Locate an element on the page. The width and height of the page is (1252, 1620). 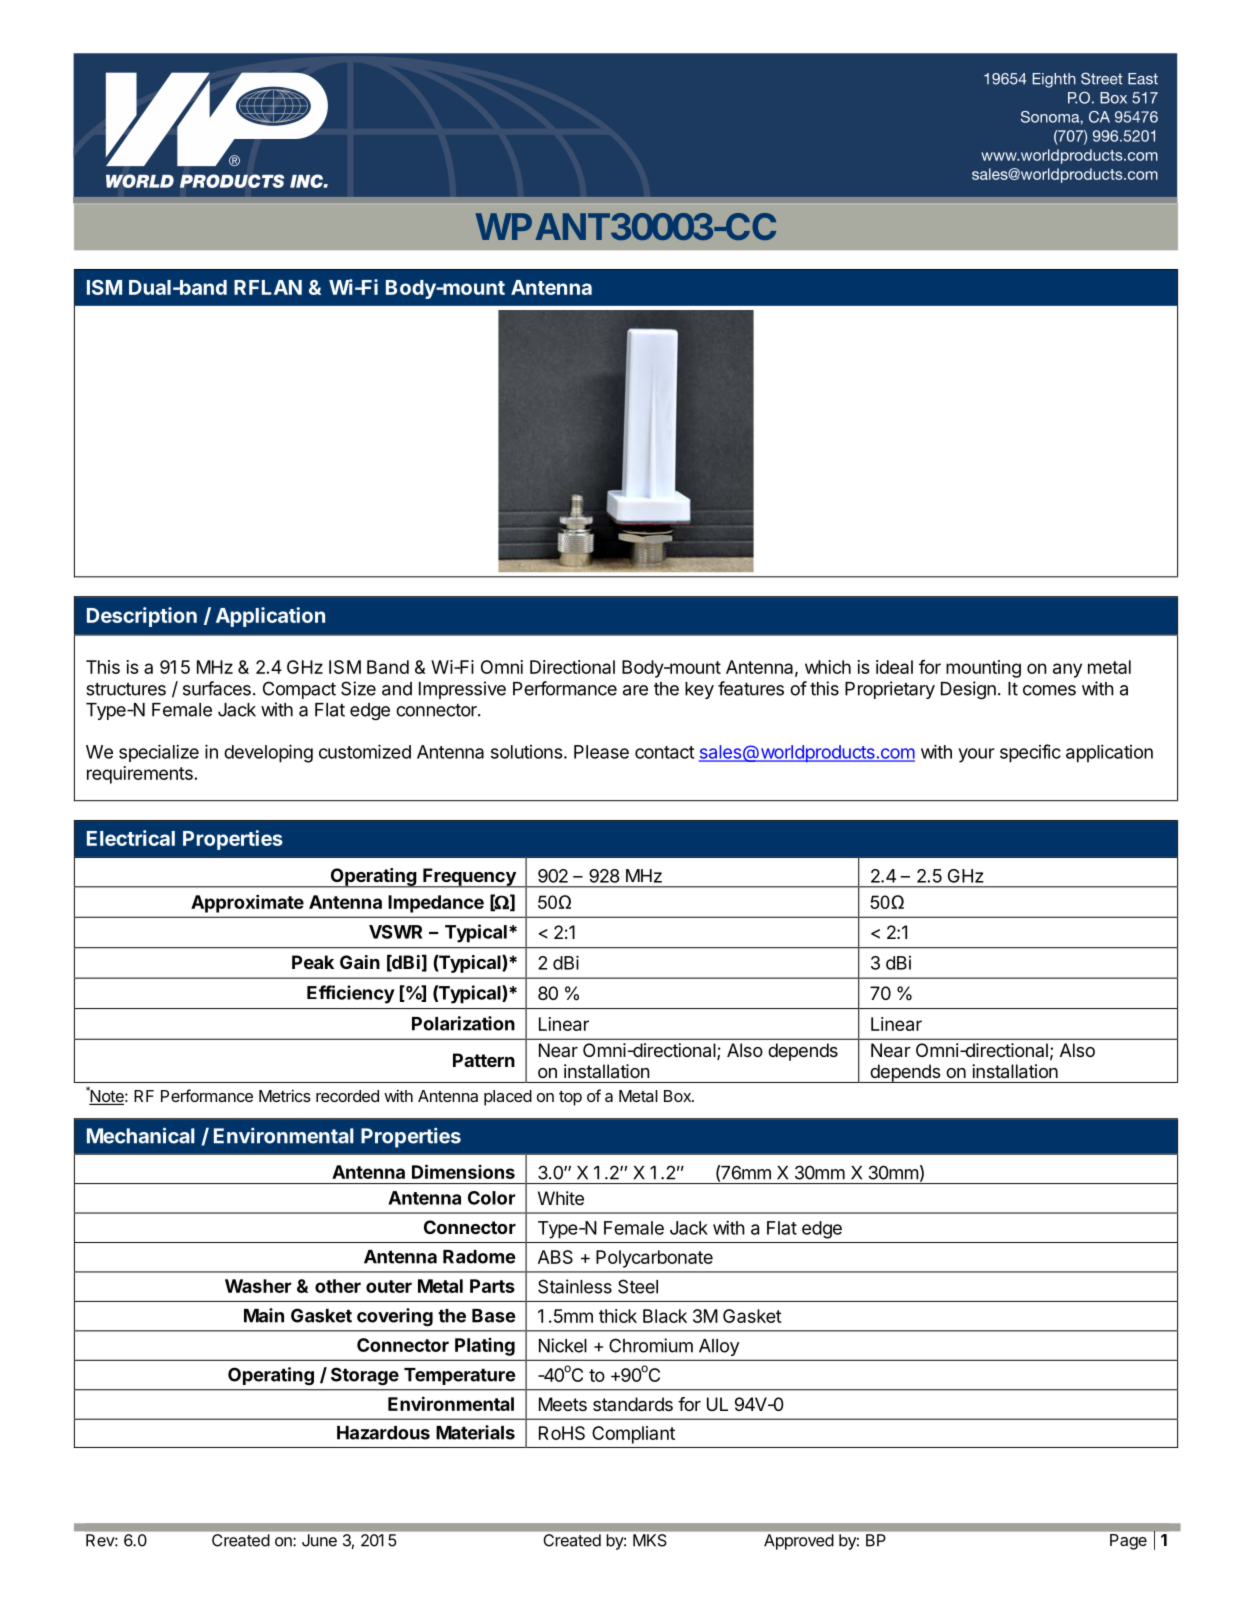
Approximate is located at coordinates (247, 903).
